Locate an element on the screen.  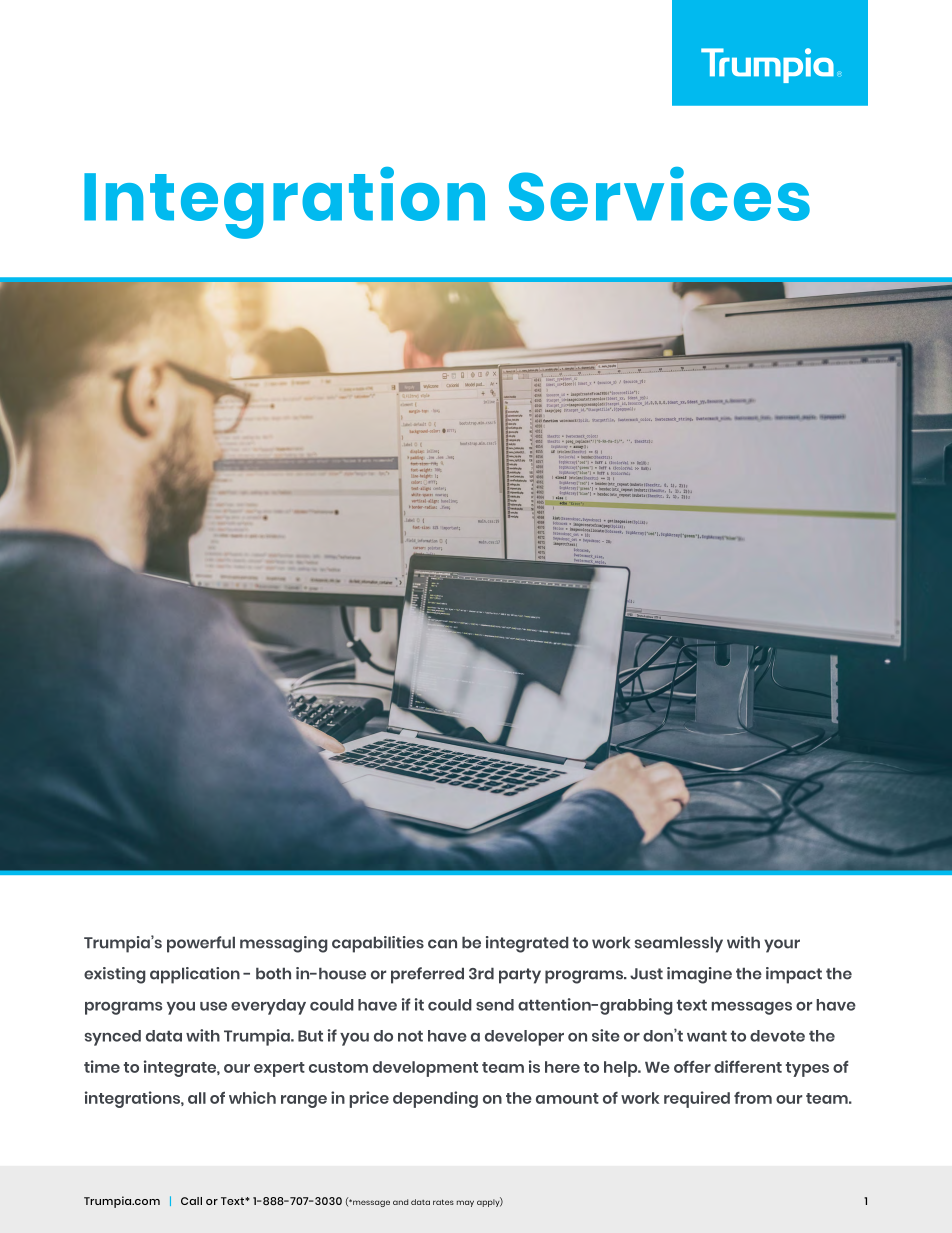
powerful is located at coordinates (201, 944).
